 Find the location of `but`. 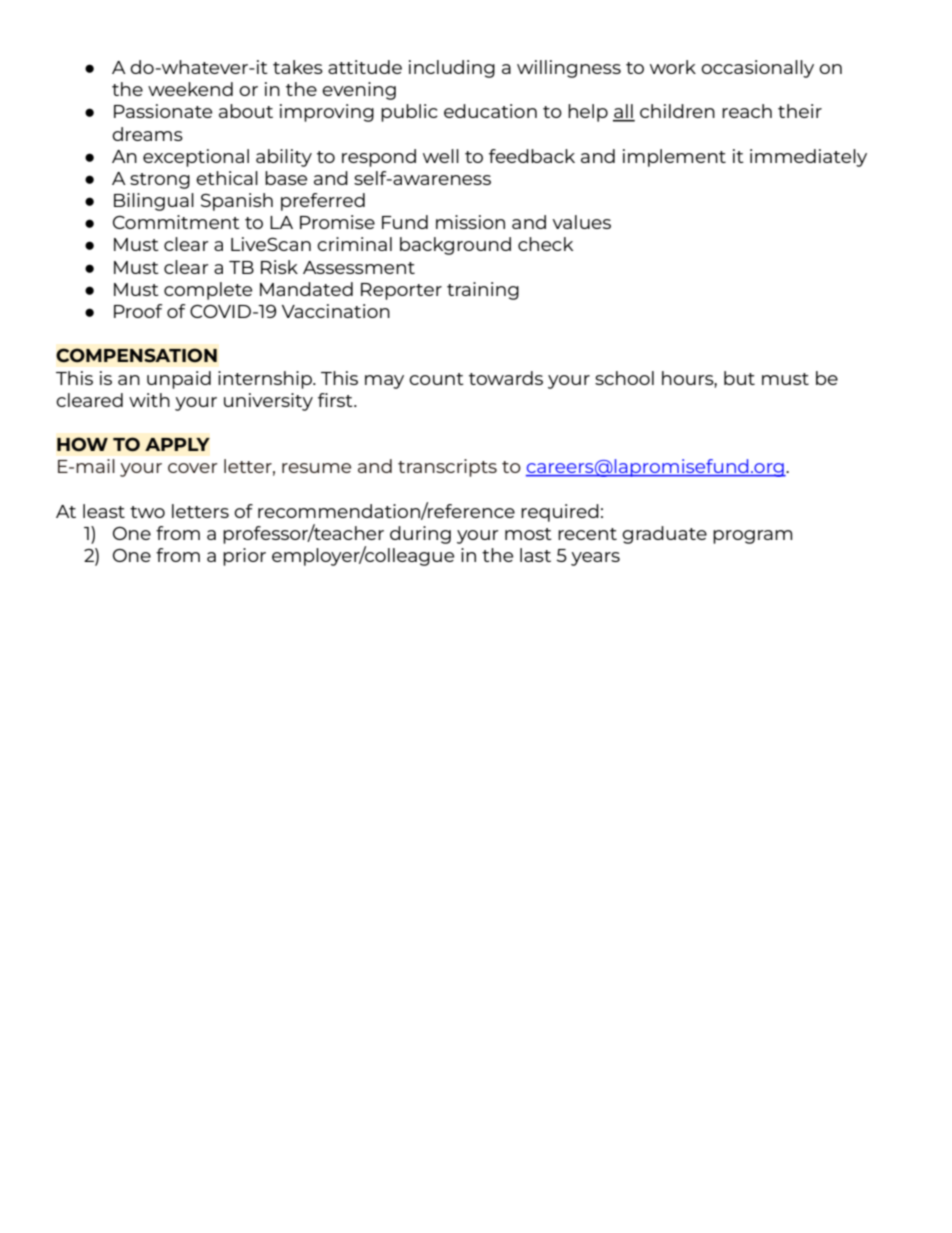

but is located at coordinates (739, 378).
